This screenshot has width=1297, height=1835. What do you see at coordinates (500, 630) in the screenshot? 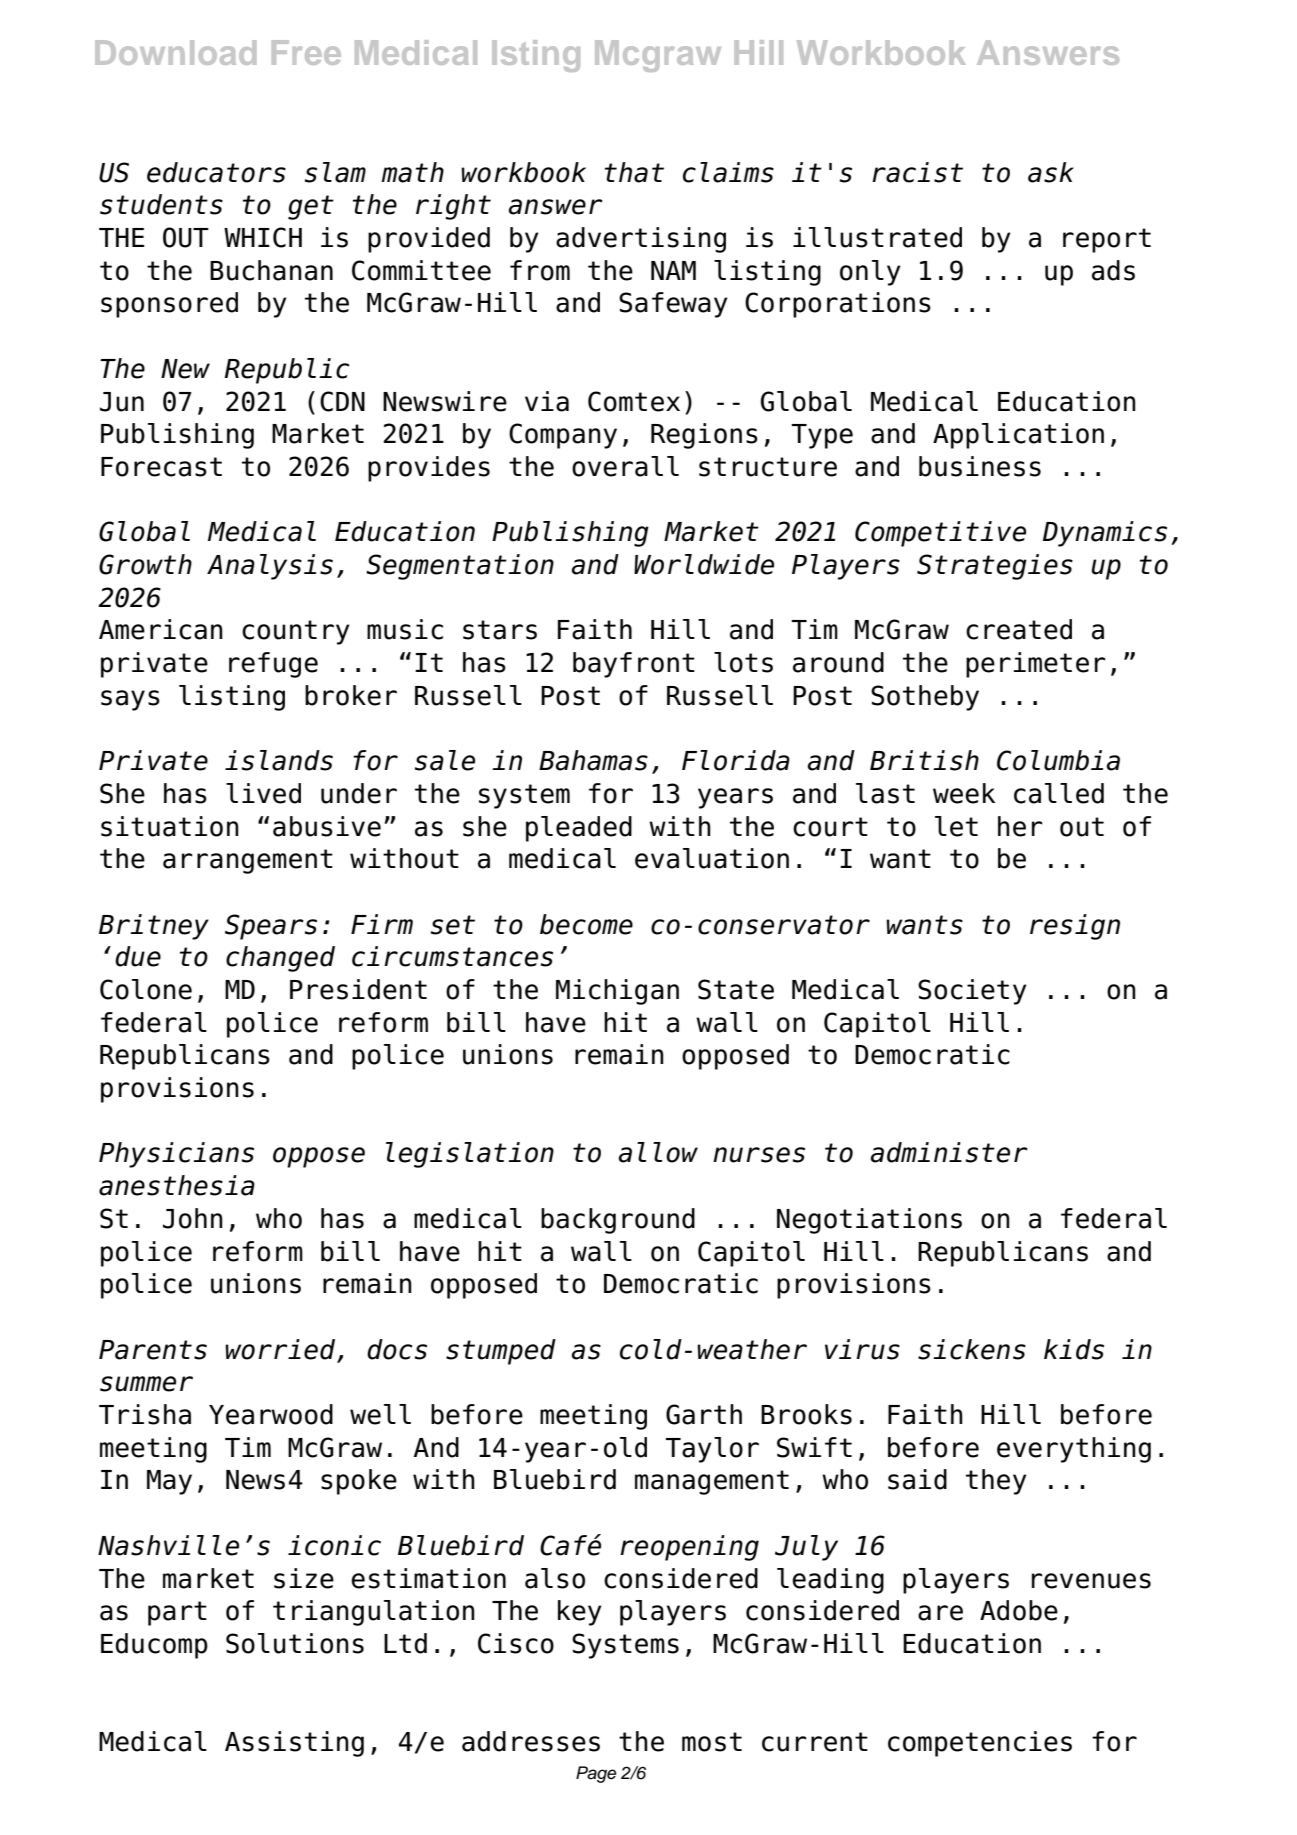
I see `stars` at bounding box center [500, 630].
